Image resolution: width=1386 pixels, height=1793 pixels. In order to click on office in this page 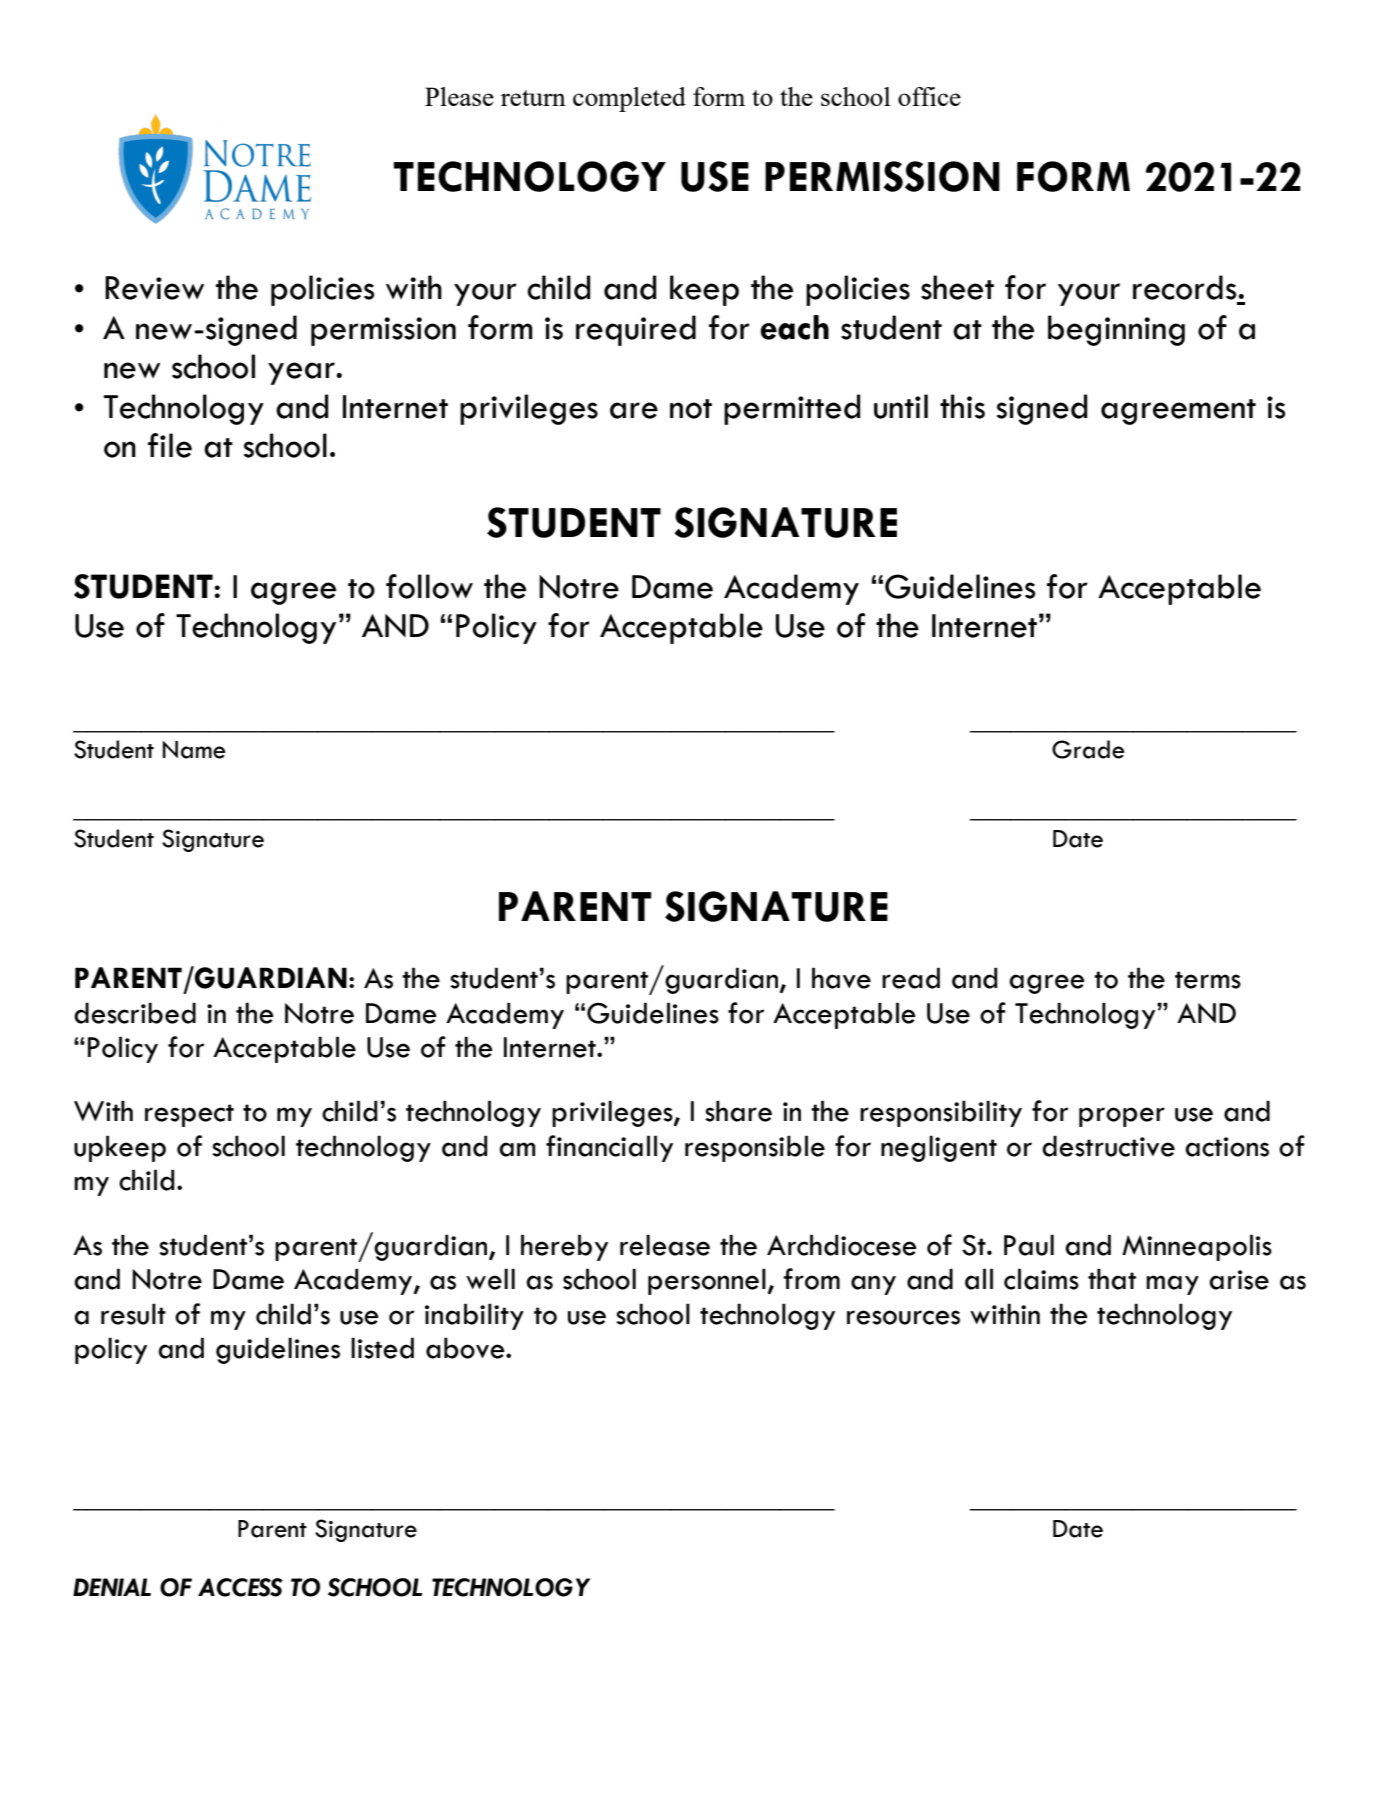, I will do `click(929, 96)`.
